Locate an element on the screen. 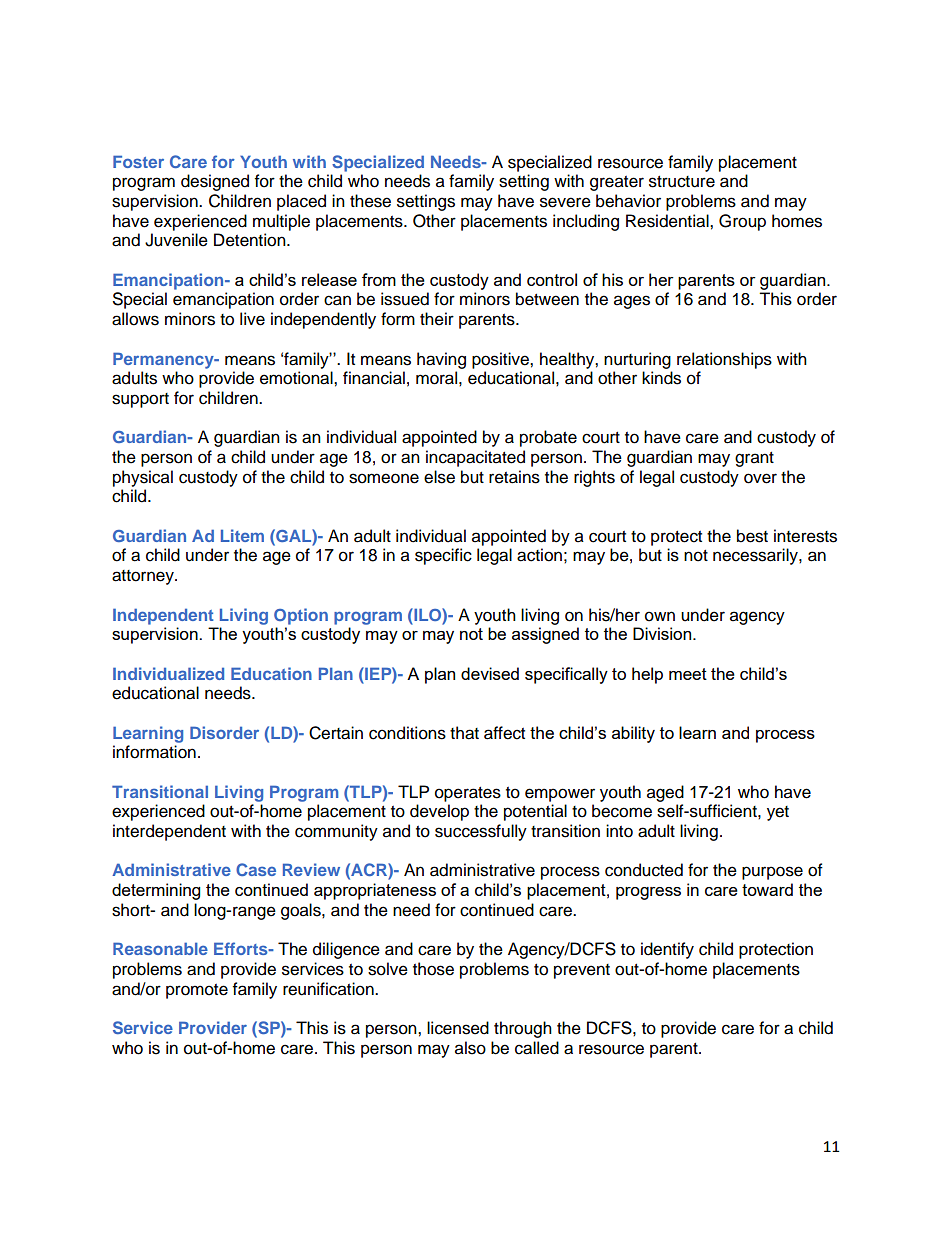 The width and height of the screenshot is (952, 1233). Litem is located at coordinates (242, 535).
